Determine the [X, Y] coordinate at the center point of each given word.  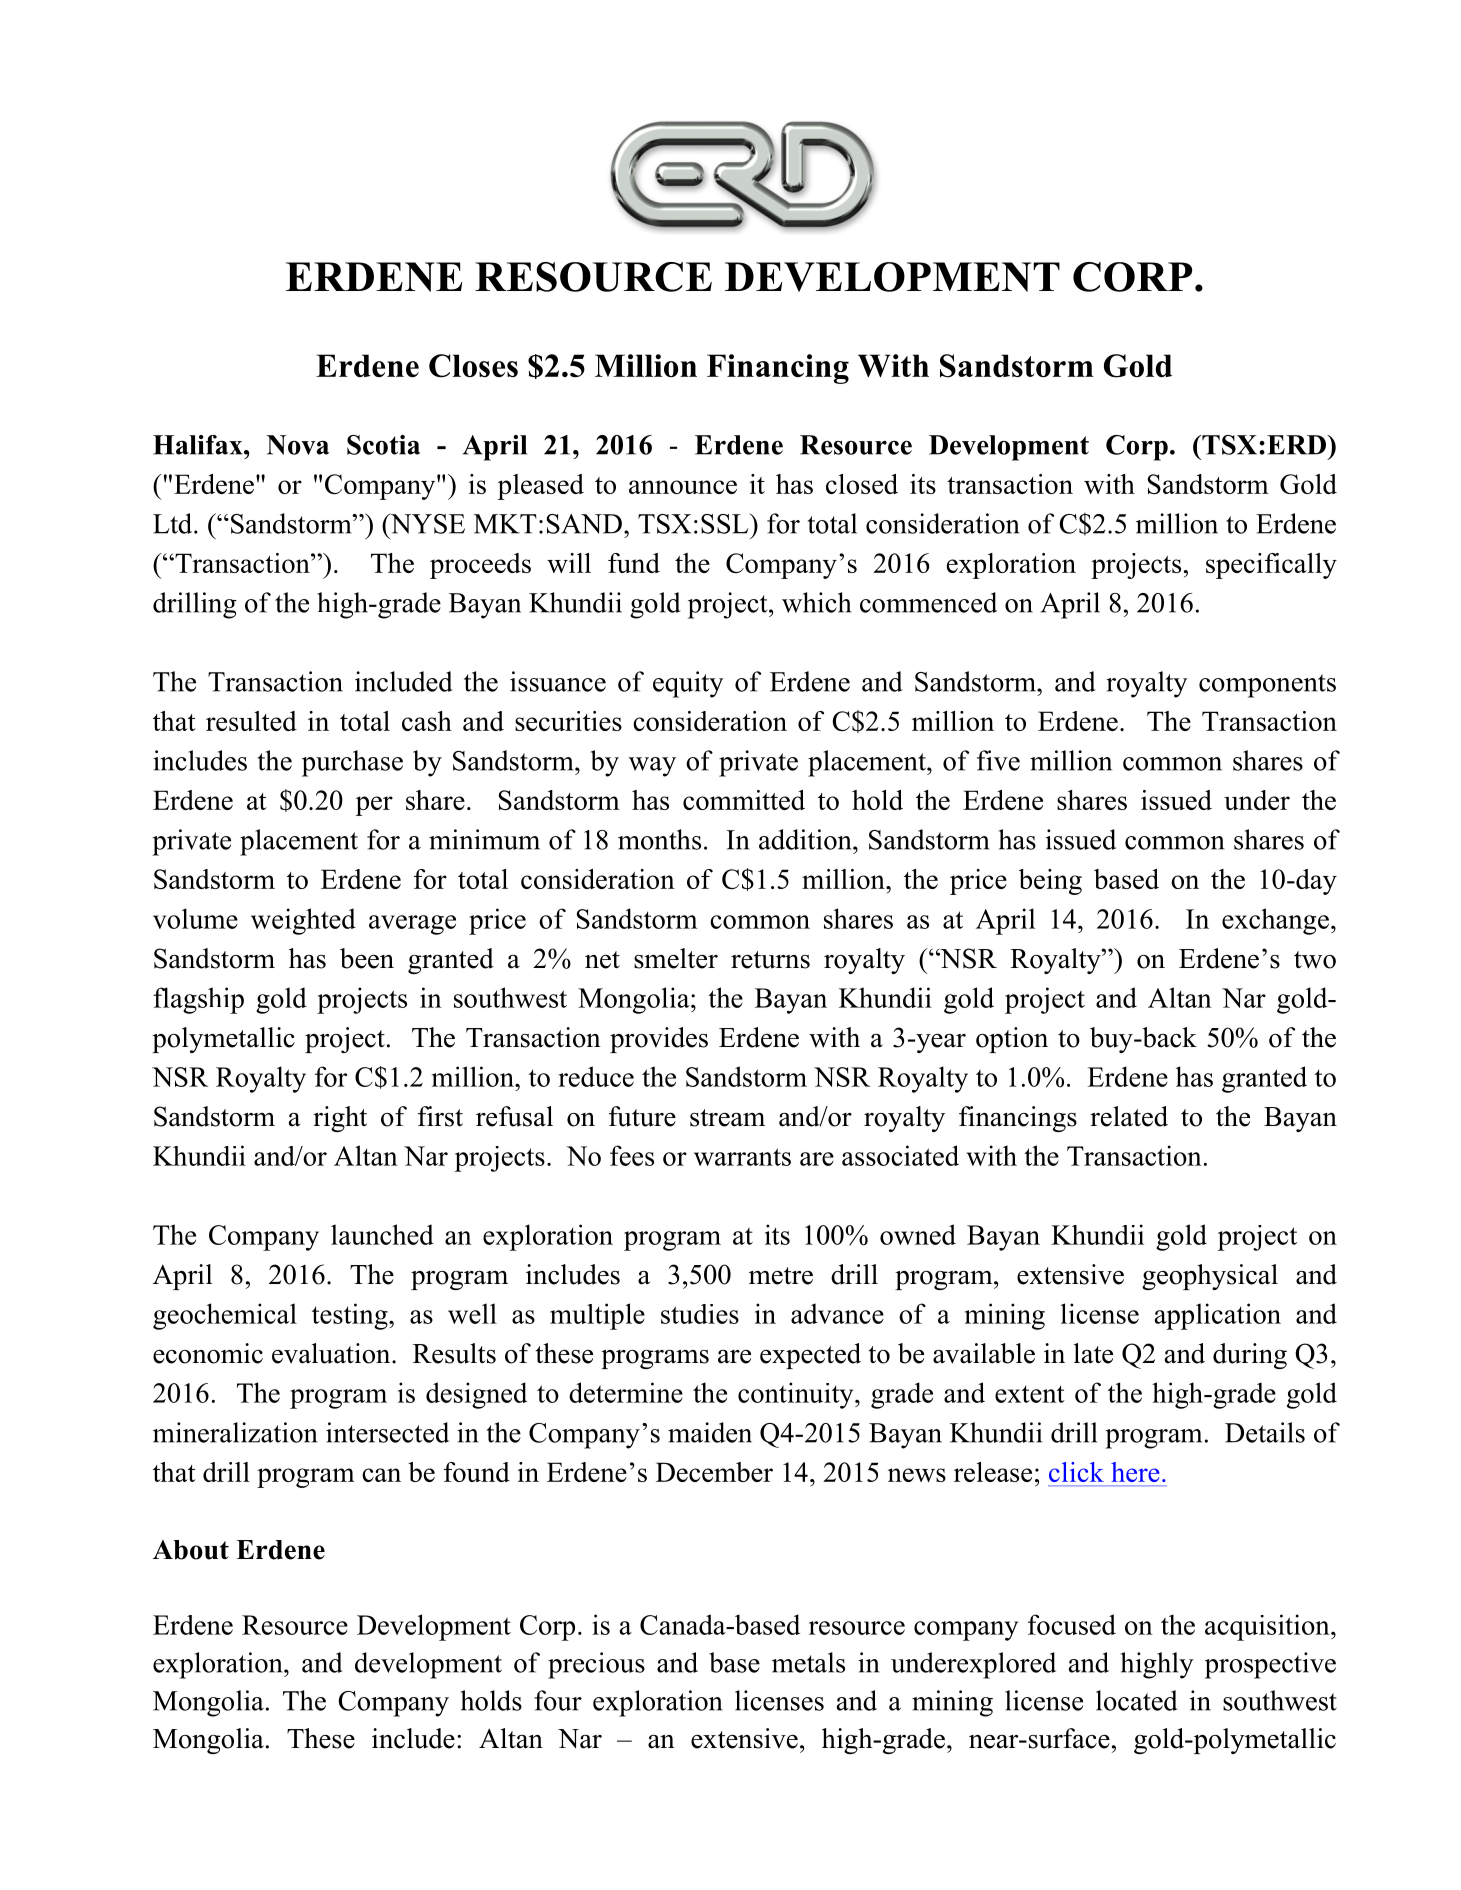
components [1267, 686]
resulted [251, 721]
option [1012, 1040]
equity [688, 684]
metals [808, 1662]
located [1137, 1700]
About [191, 1550]
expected [810, 1356]
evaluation [332, 1353]
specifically [1271, 566]
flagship [198, 1000]
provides [659, 1040]
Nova [298, 445]
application [1217, 1316]
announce [683, 487]
